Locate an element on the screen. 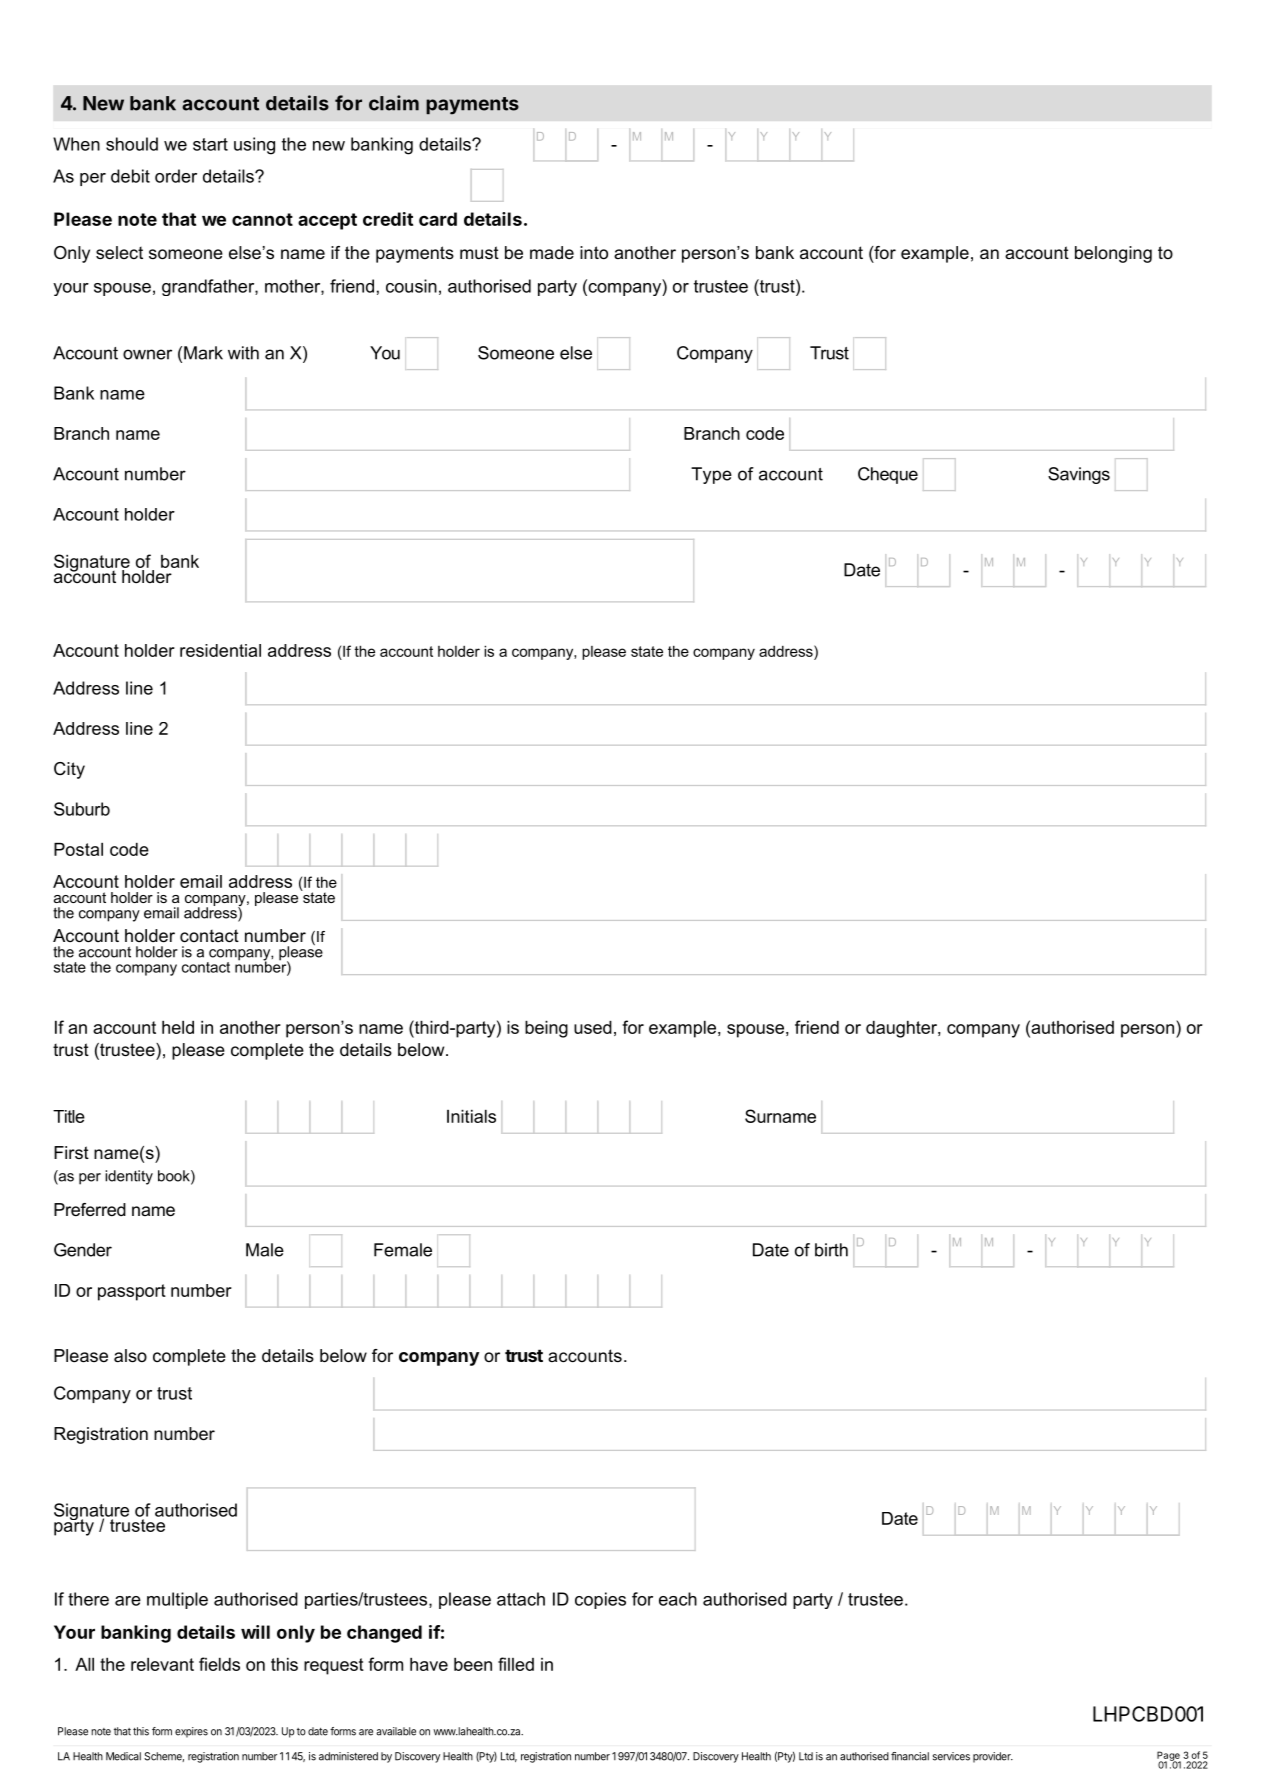  birth is located at coordinates (831, 1250).
